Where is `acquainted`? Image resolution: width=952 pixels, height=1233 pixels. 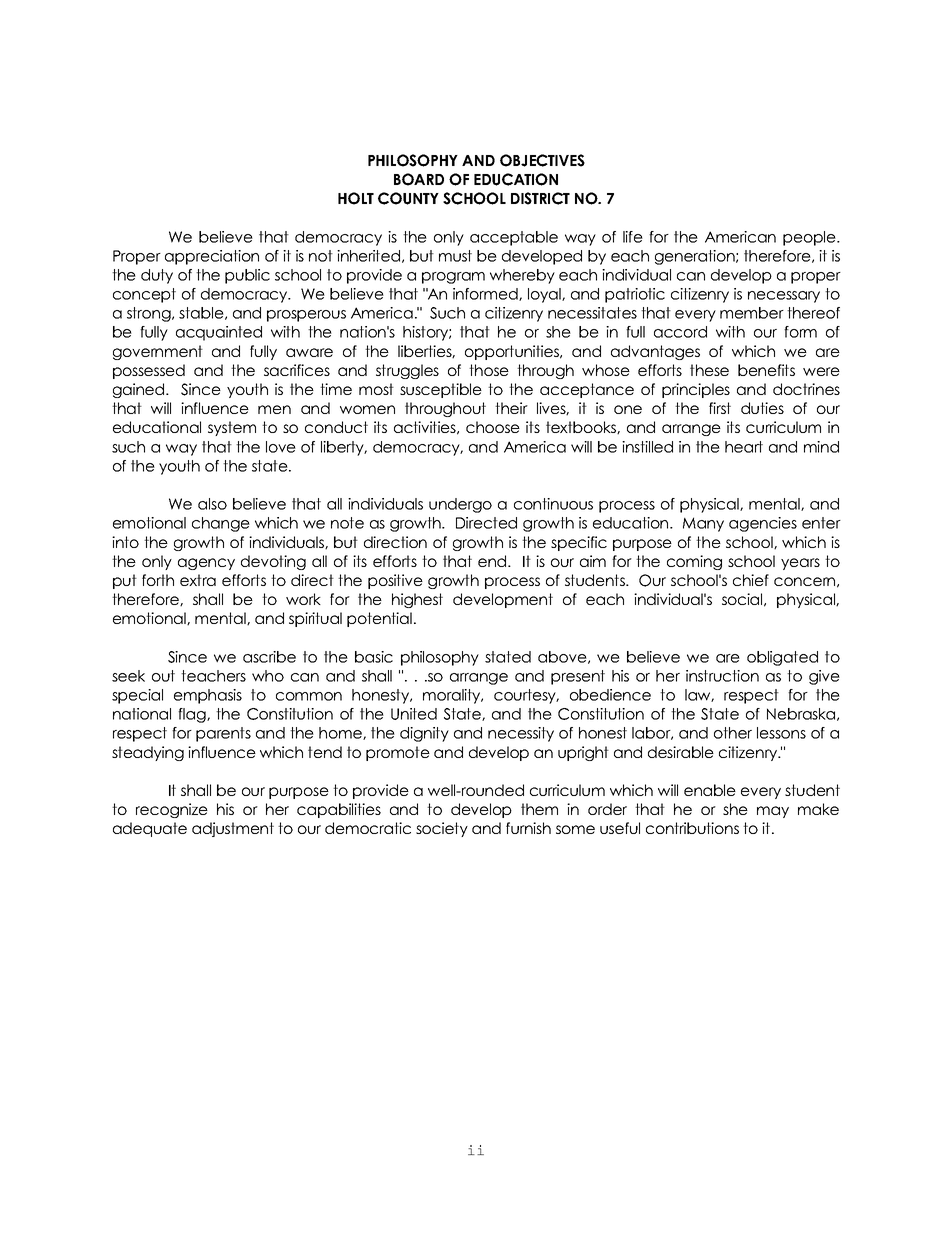
acquainted is located at coordinates (219, 333).
